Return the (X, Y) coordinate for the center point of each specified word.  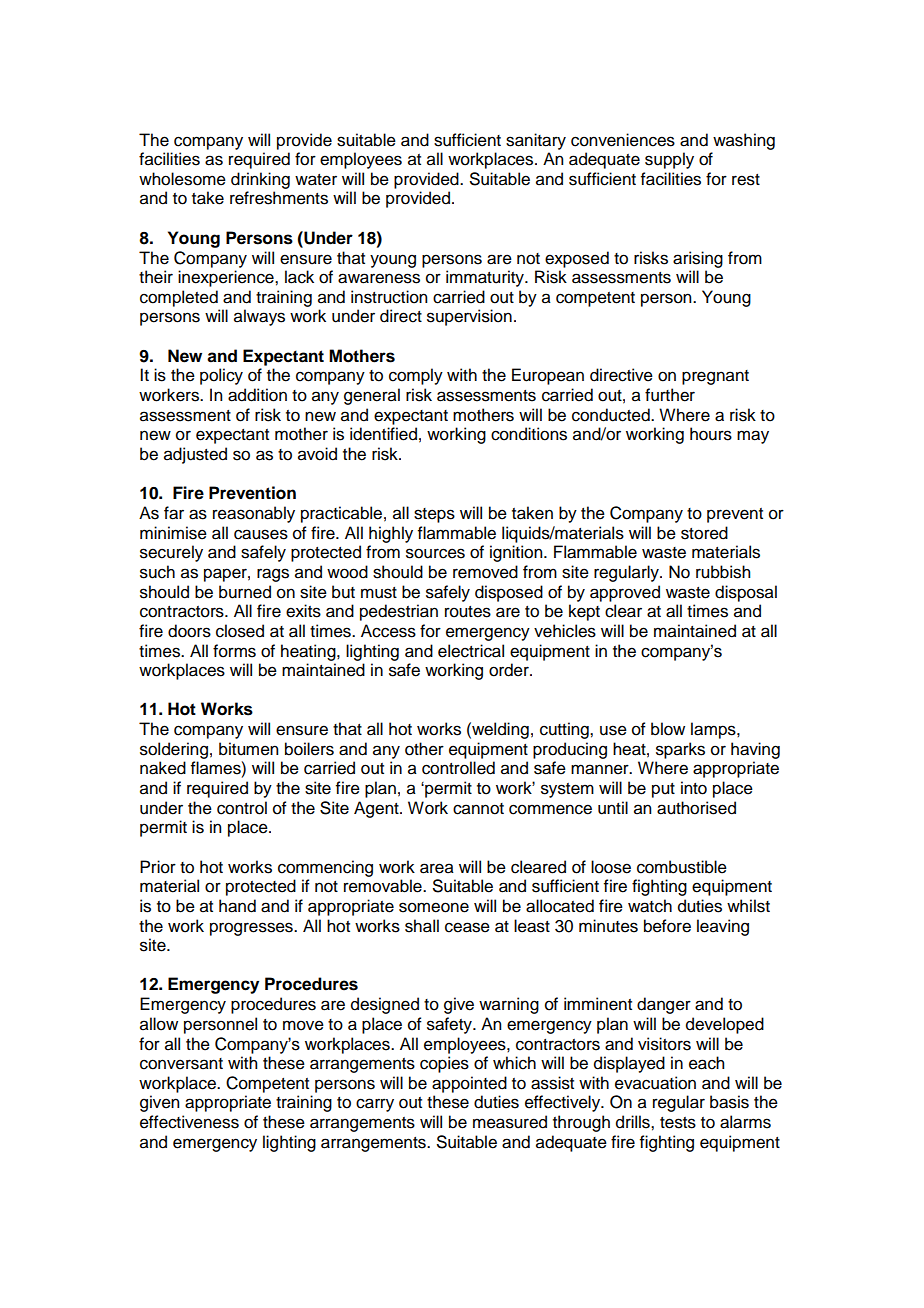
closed (240, 631)
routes (468, 612)
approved (625, 593)
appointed (469, 1084)
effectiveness (189, 1122)
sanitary (536, 141)
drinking (260, 180)
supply (669, 160)
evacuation (655, 1083)
